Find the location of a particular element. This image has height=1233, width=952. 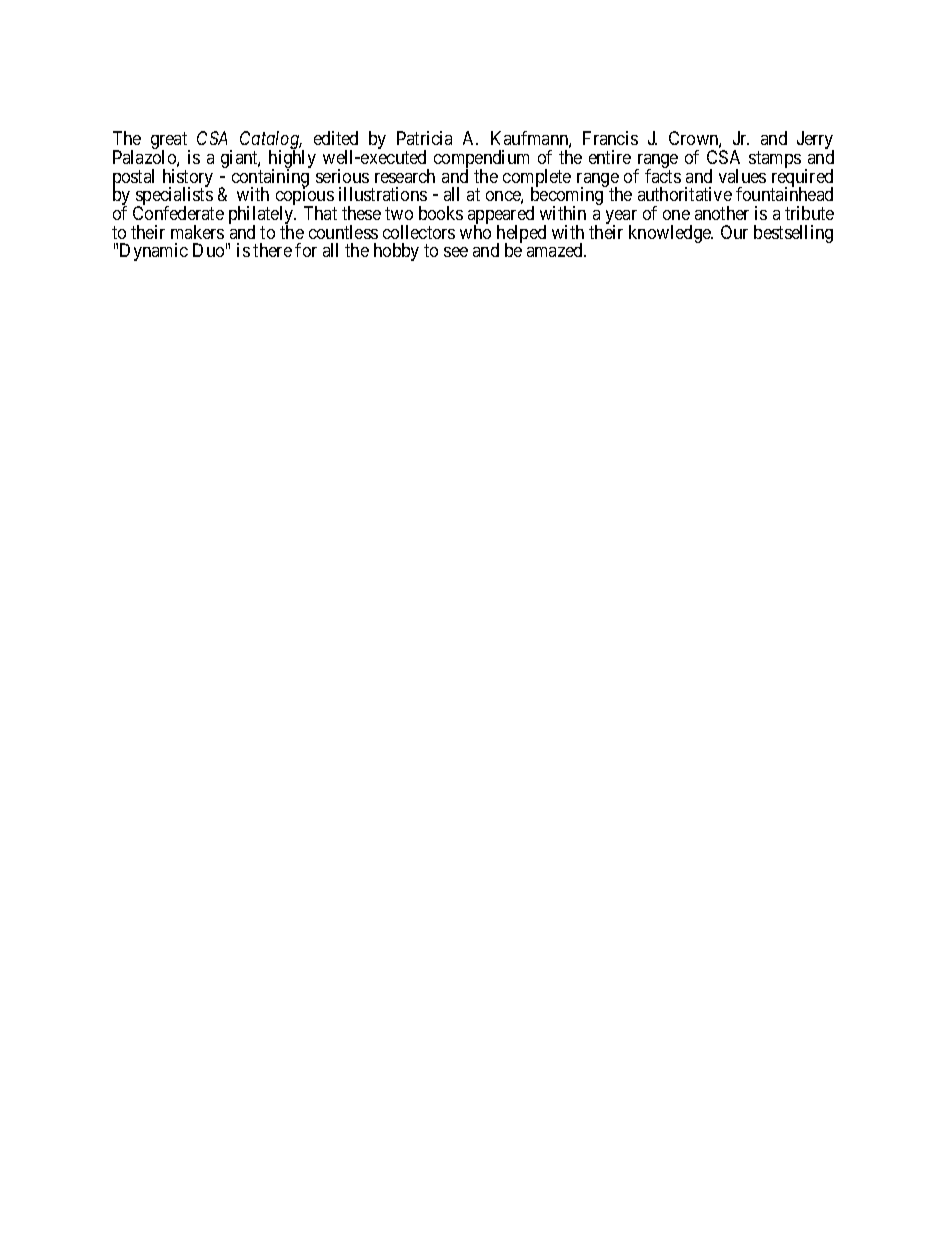

Confederate is located at coordinates (178, 213).
